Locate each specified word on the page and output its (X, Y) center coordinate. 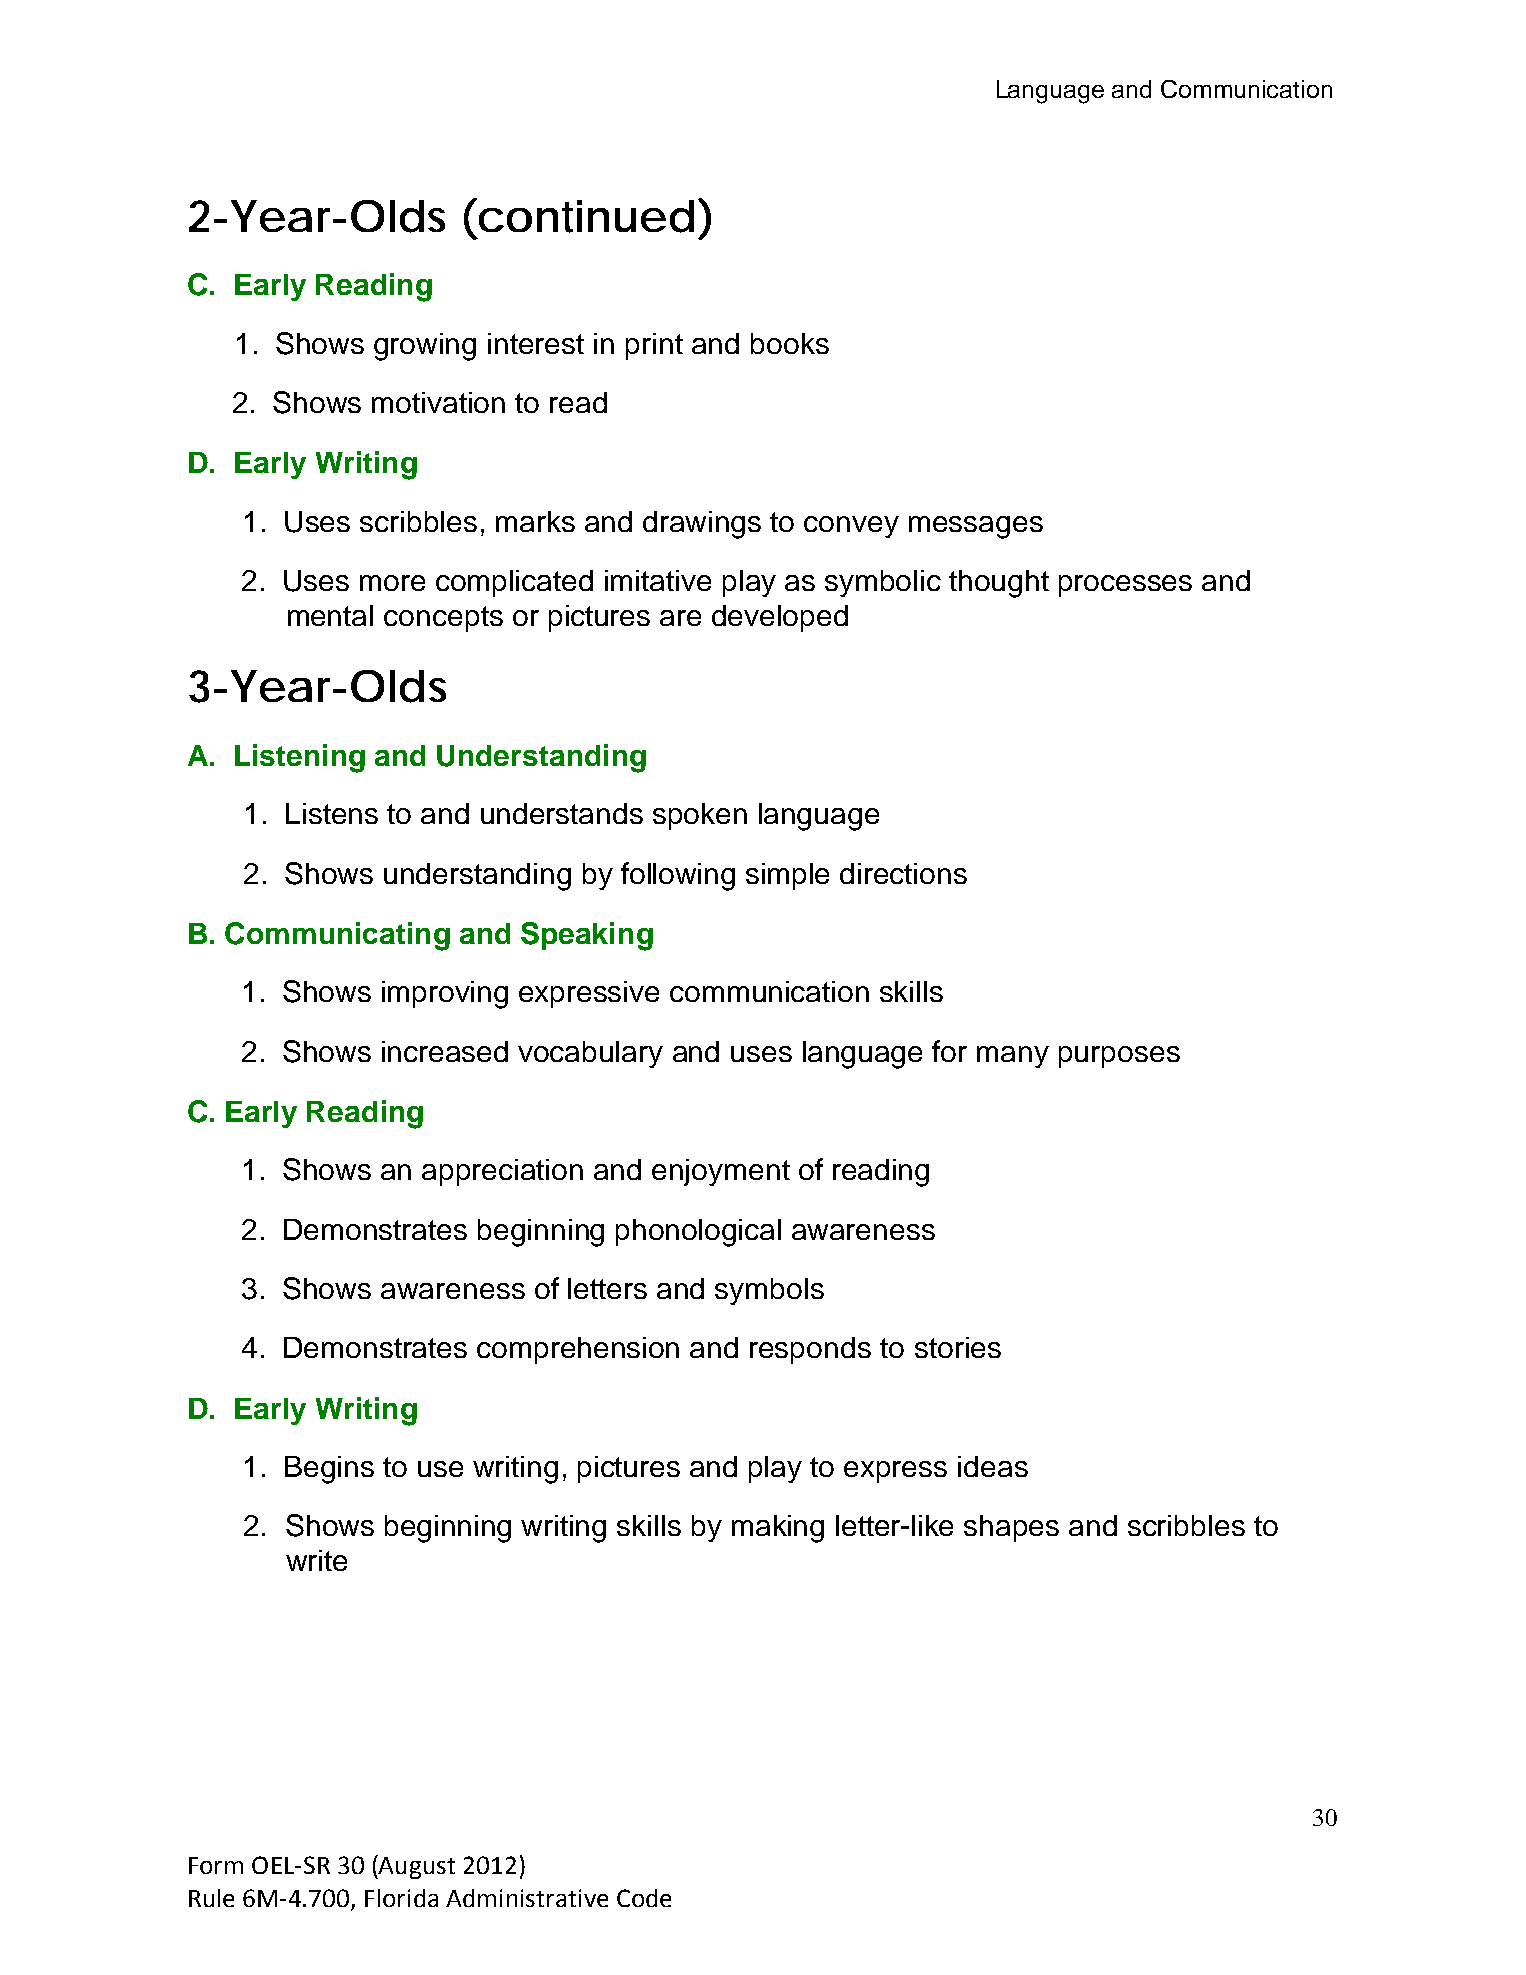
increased (445, 1051)
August (416, 1867)
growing (425, 347)
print (654, 346)
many (1013, 1057)
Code (644, 1898)
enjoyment (721, 1172)
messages (976, 527)
